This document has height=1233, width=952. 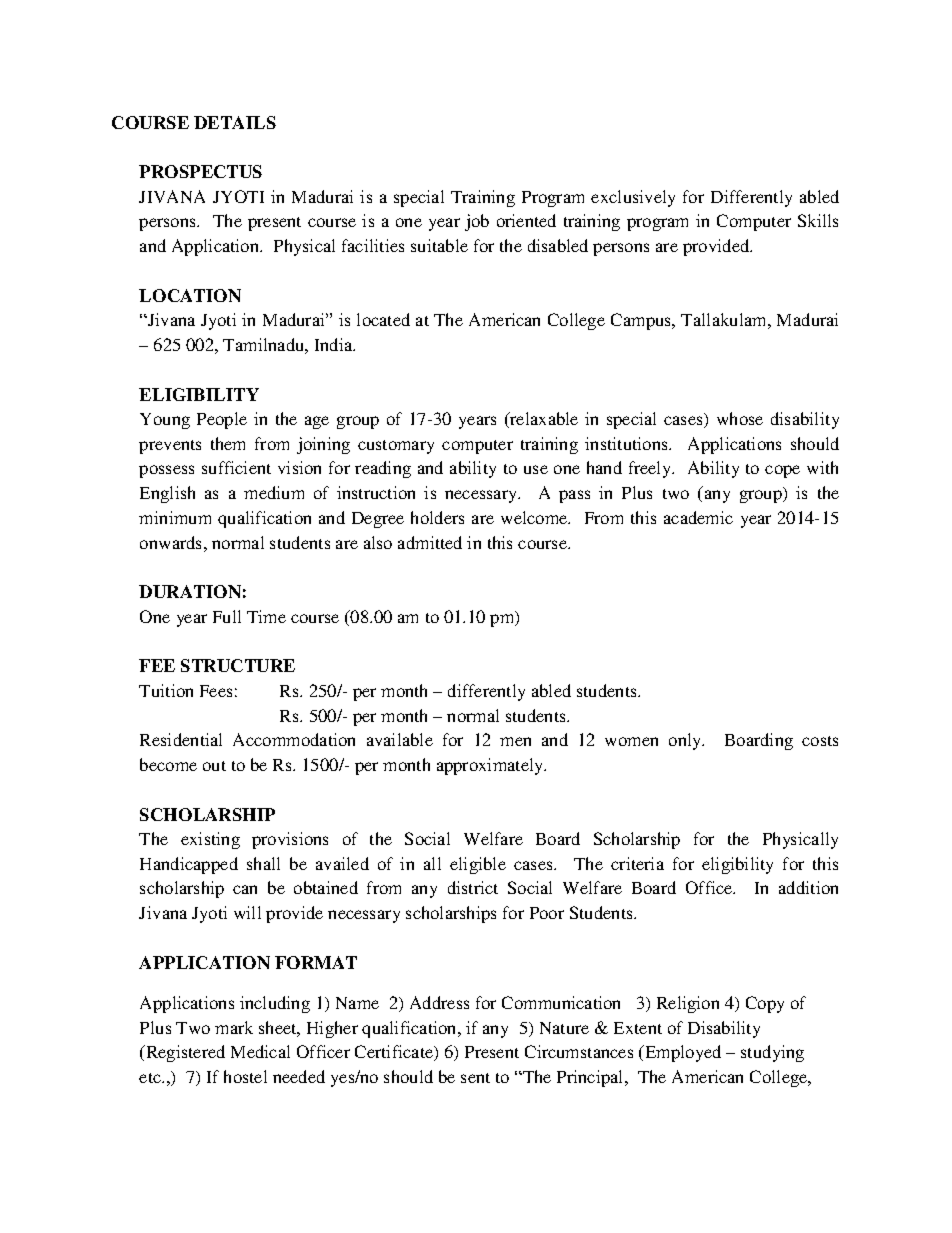 What do you see at coordinates (818, 220) in the document?
I see `Skills` at bounding box center [818, 220].
